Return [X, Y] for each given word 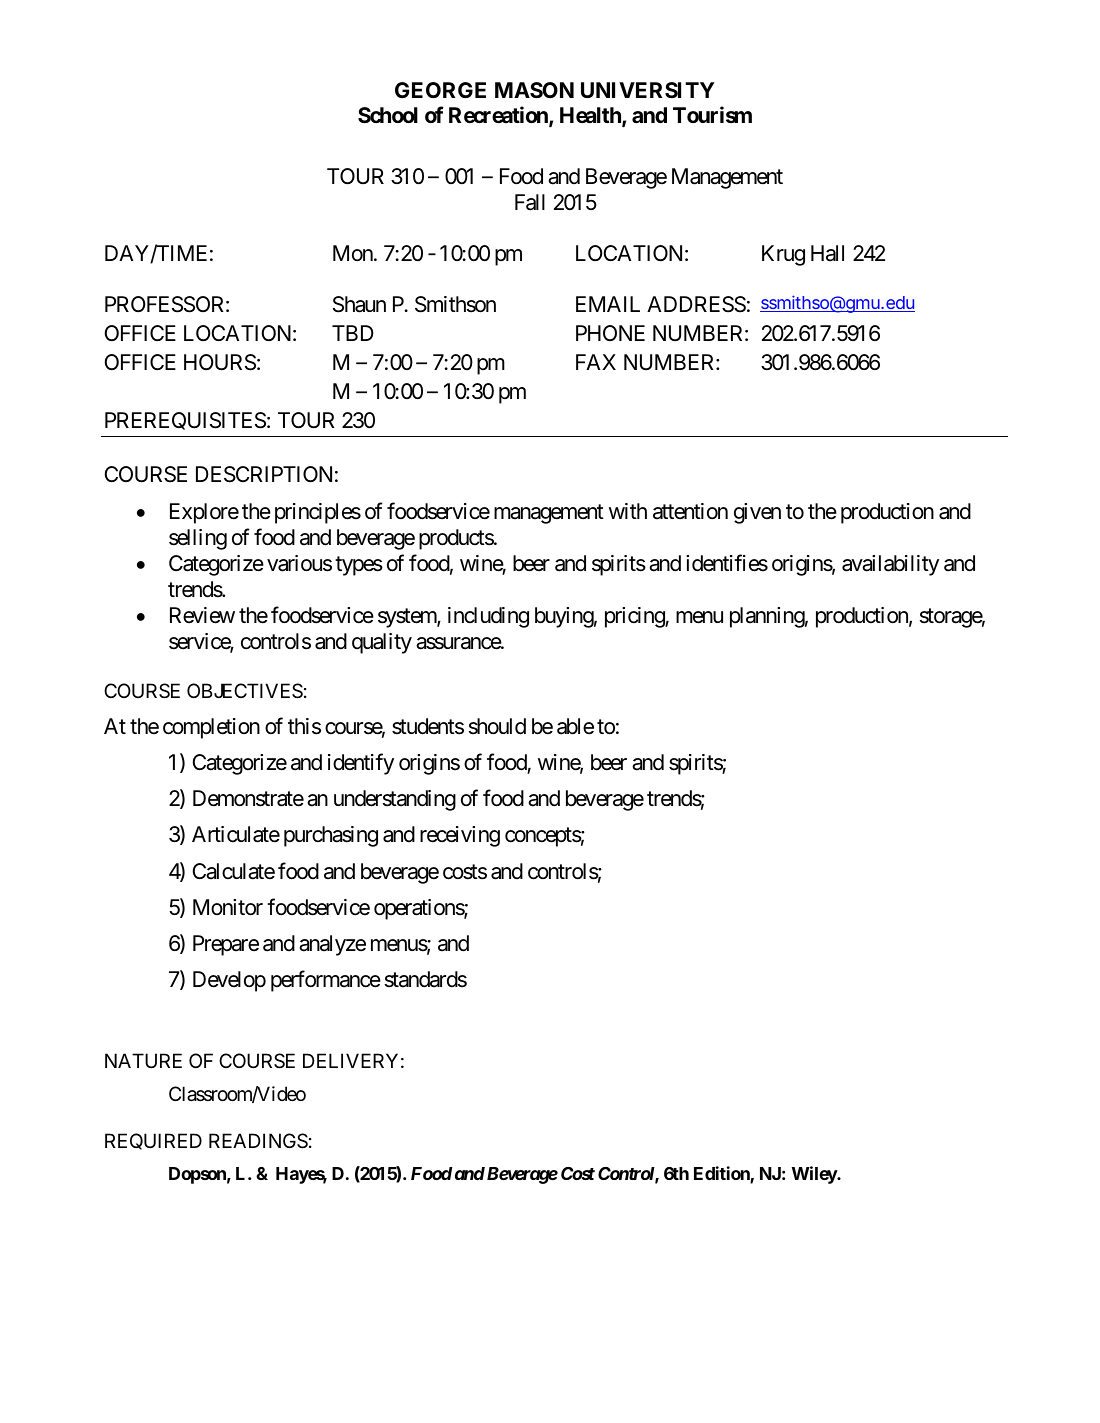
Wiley [815, 1175]
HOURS [220, 362]
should [497, 726]
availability [890, 565]
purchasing [331, 836]
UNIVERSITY [648, 90]
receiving [460, 836]
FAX [596, 362]
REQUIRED [153, 1141]
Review [202, 615]
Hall [827, 253]
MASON [534, 90]
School [388, 115]
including [488, 617]
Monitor [228, 907]
